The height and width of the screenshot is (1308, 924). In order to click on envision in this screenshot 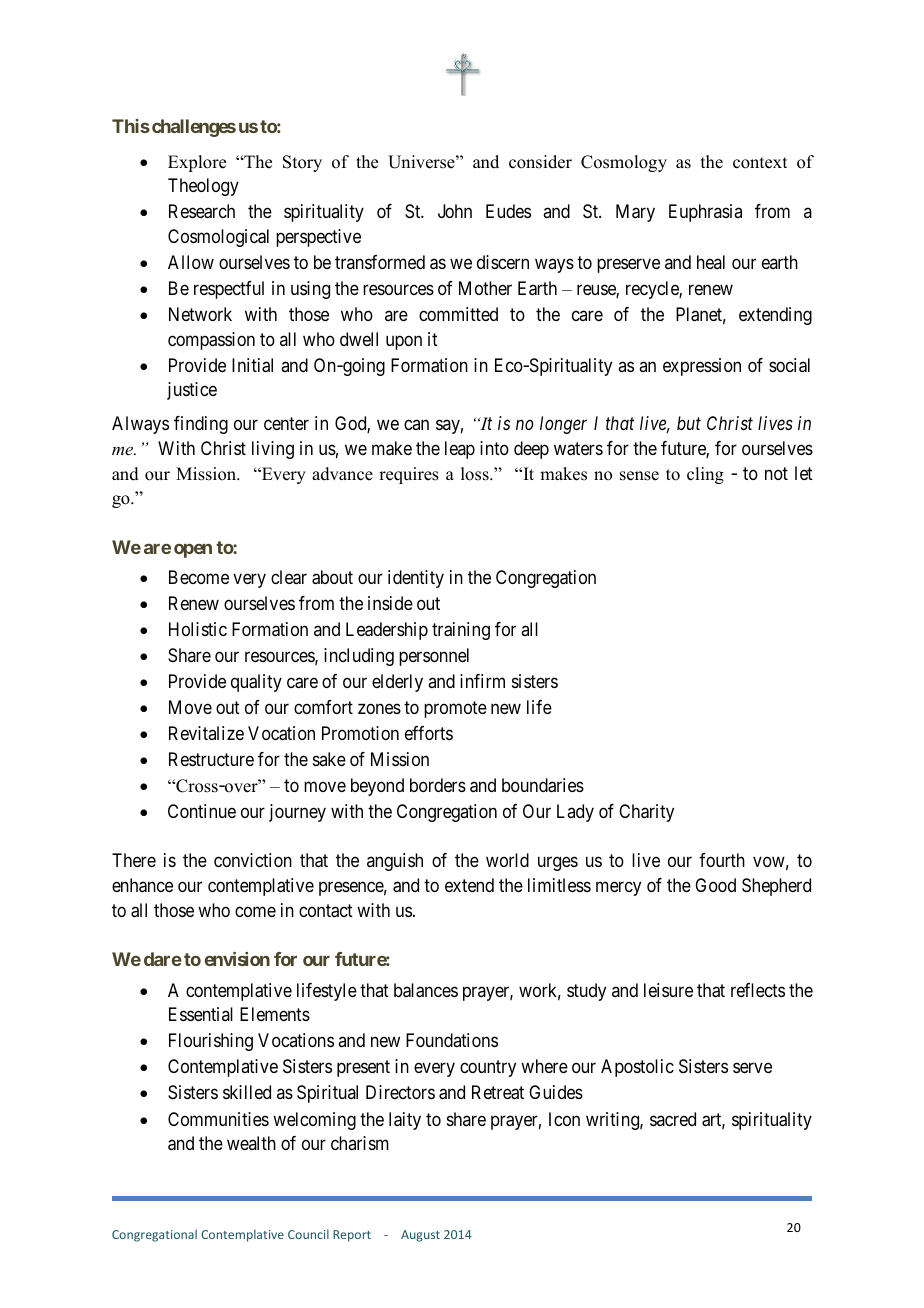, I will do `click(237, 959)`.
